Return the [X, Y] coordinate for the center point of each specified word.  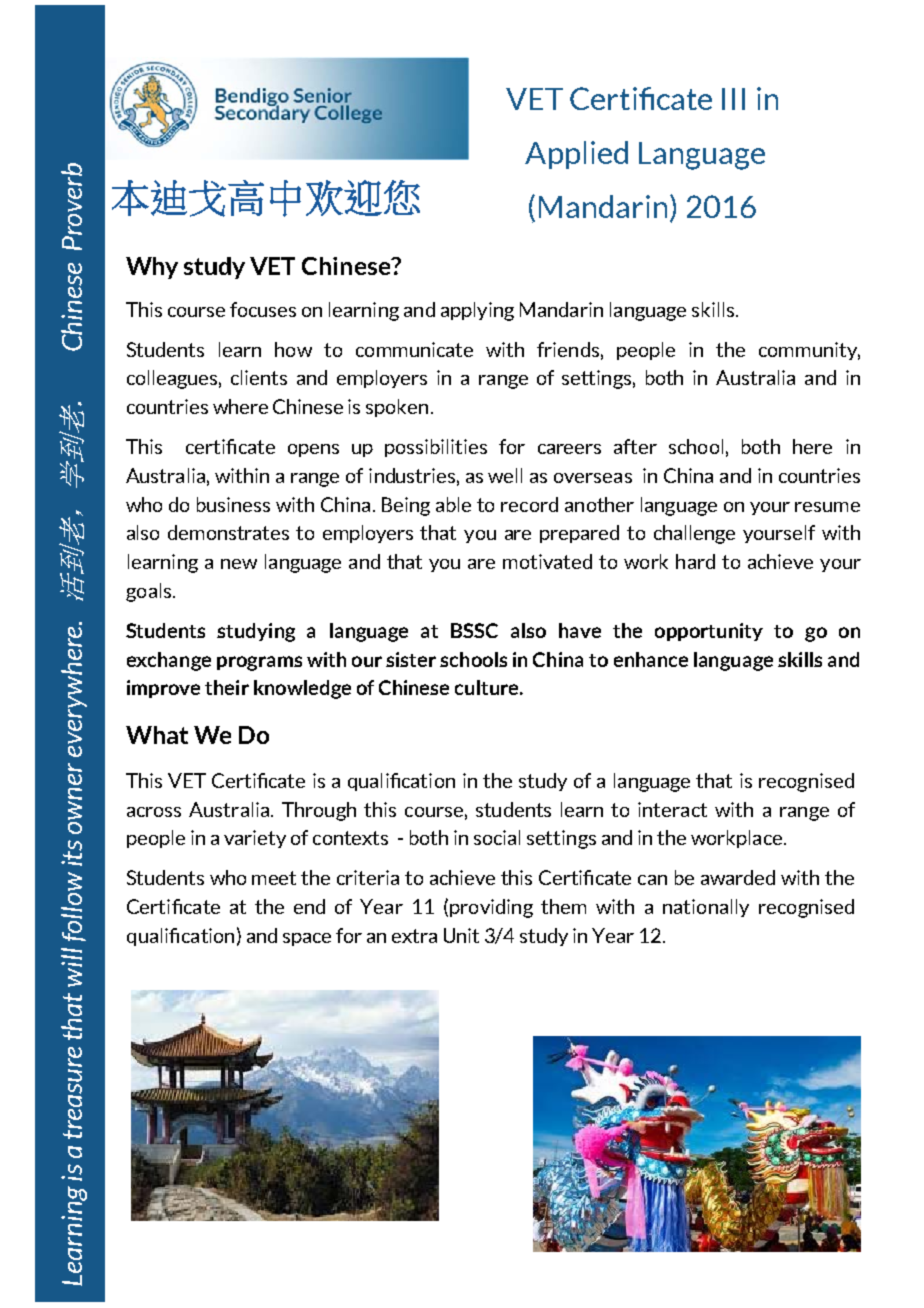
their [227, 687]
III [733, 99]
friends [568, 349]
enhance [651, 659]
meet [274, 878]
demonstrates [228, 532]
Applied [576, 155]
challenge [694, 534]
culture [488, 687]
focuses [263, 309]
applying [477, 311]
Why [152, 268]
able [453, 504]
